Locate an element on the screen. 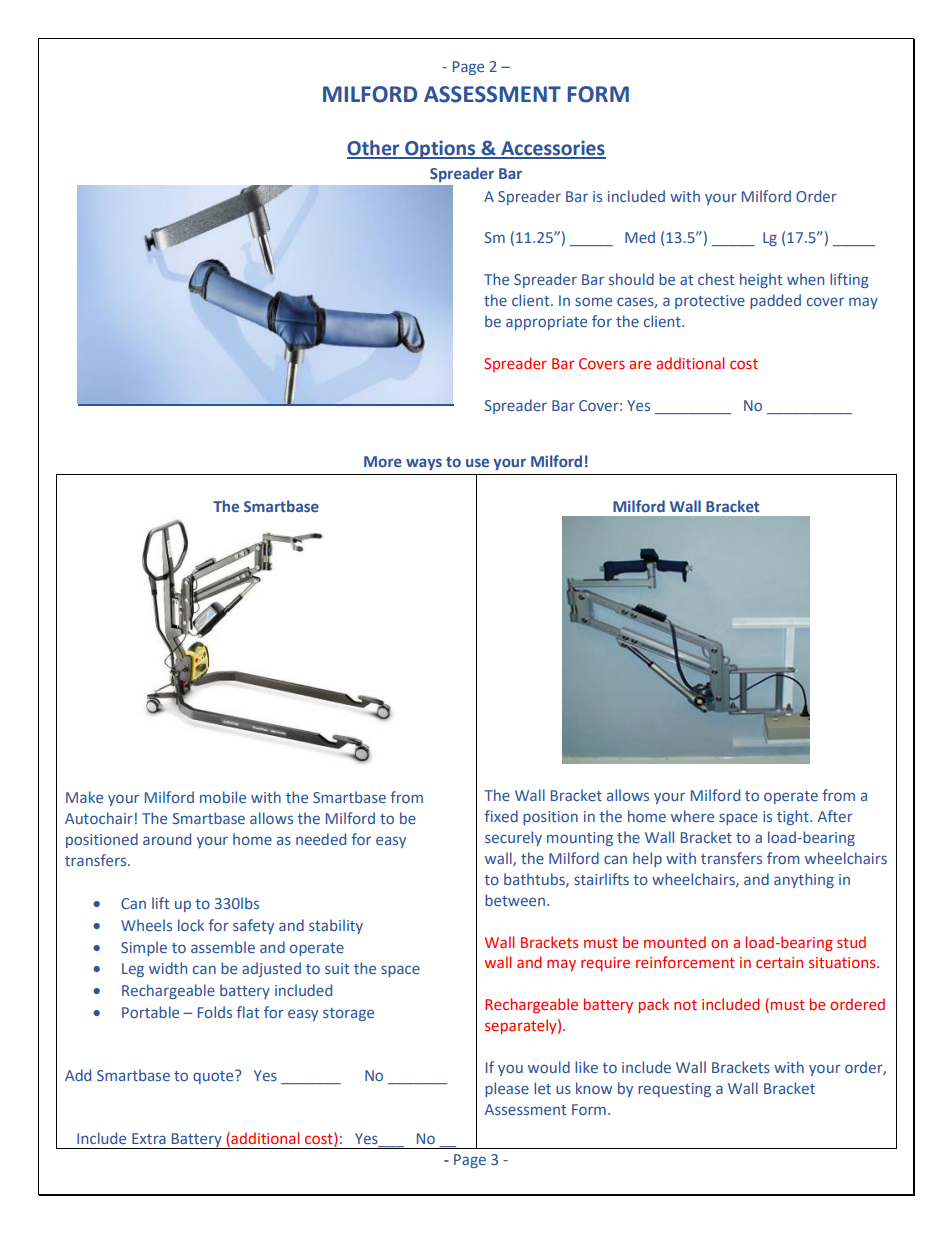  tight is located at coordinates (794, 817).
